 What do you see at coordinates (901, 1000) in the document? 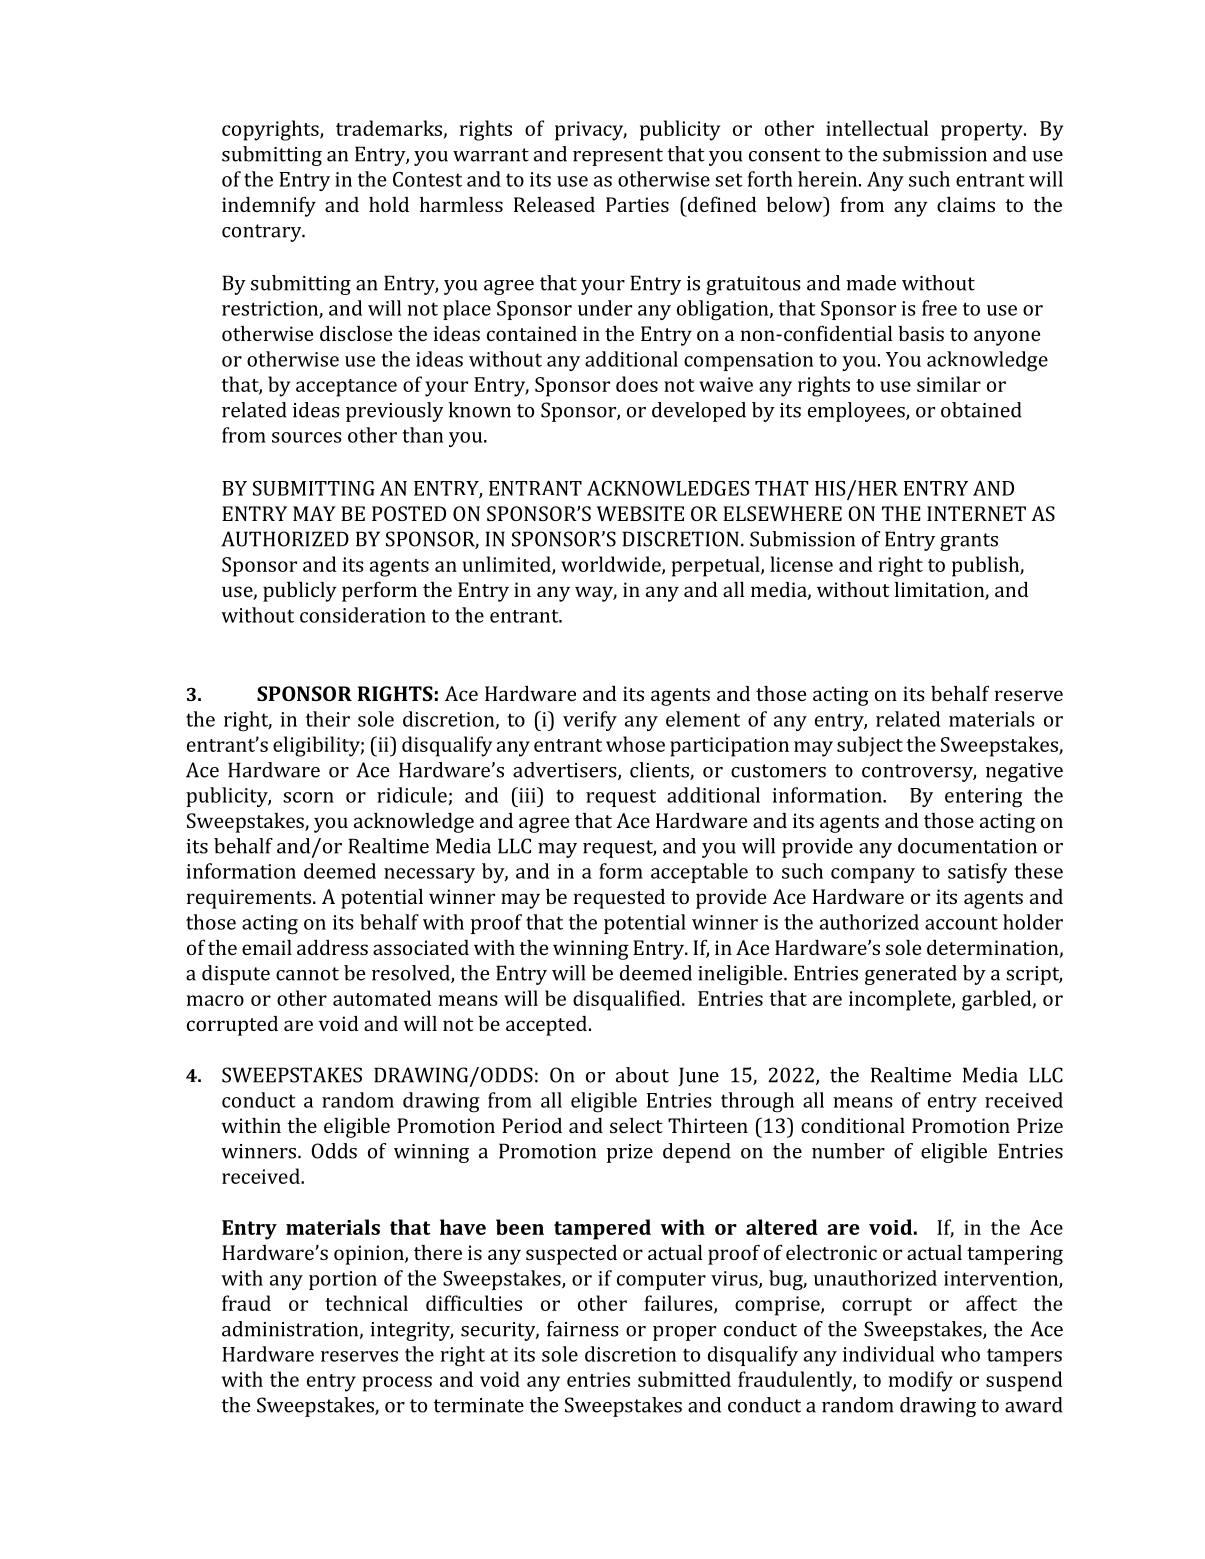
I see `incomplete` at bounding box center [901, 1000].
